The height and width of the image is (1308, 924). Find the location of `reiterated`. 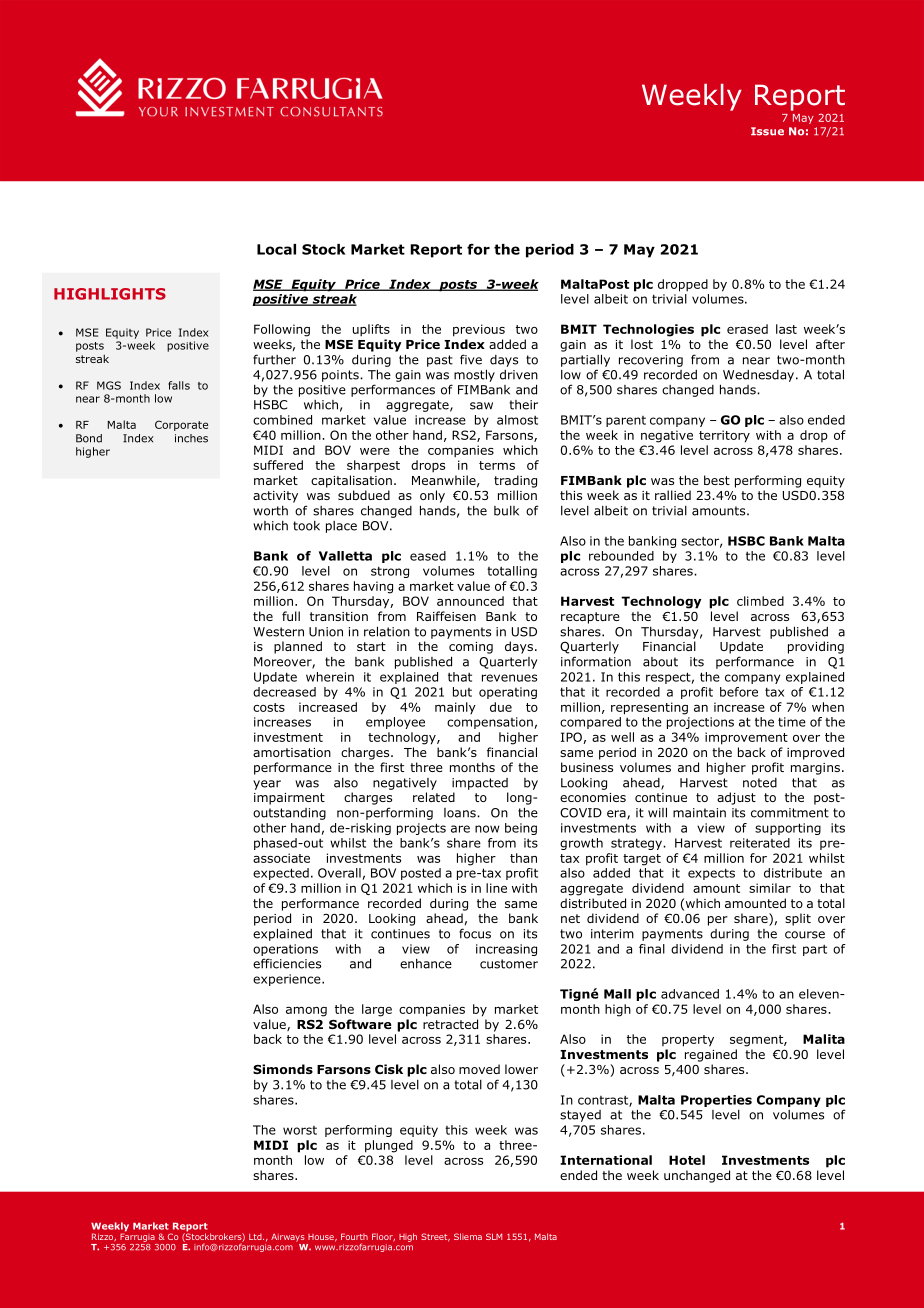

reiterated is located at coordinates (760, 843).
